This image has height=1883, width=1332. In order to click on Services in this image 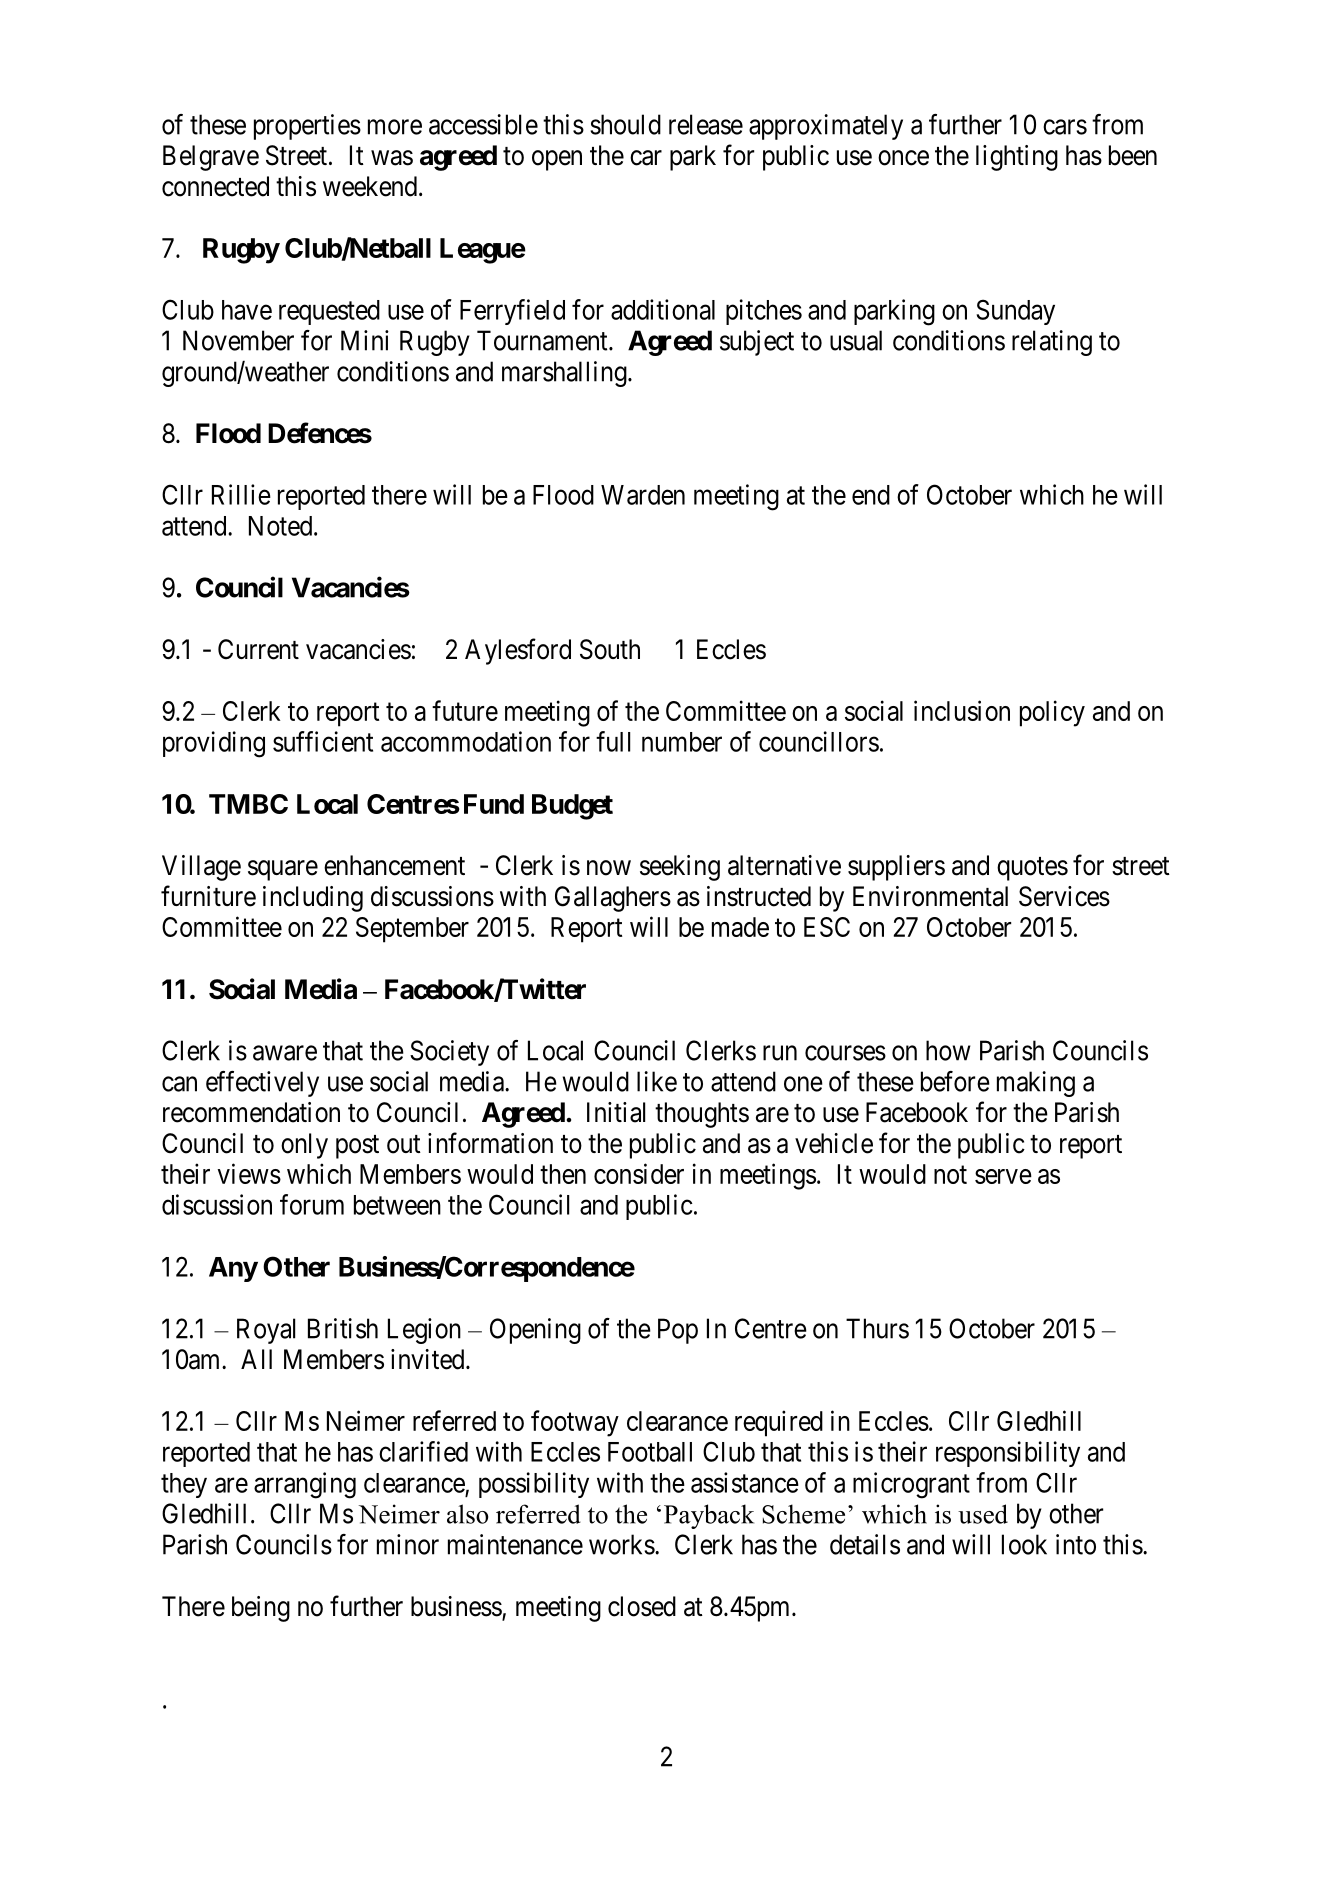, I will do `click(1064, 896)`.
